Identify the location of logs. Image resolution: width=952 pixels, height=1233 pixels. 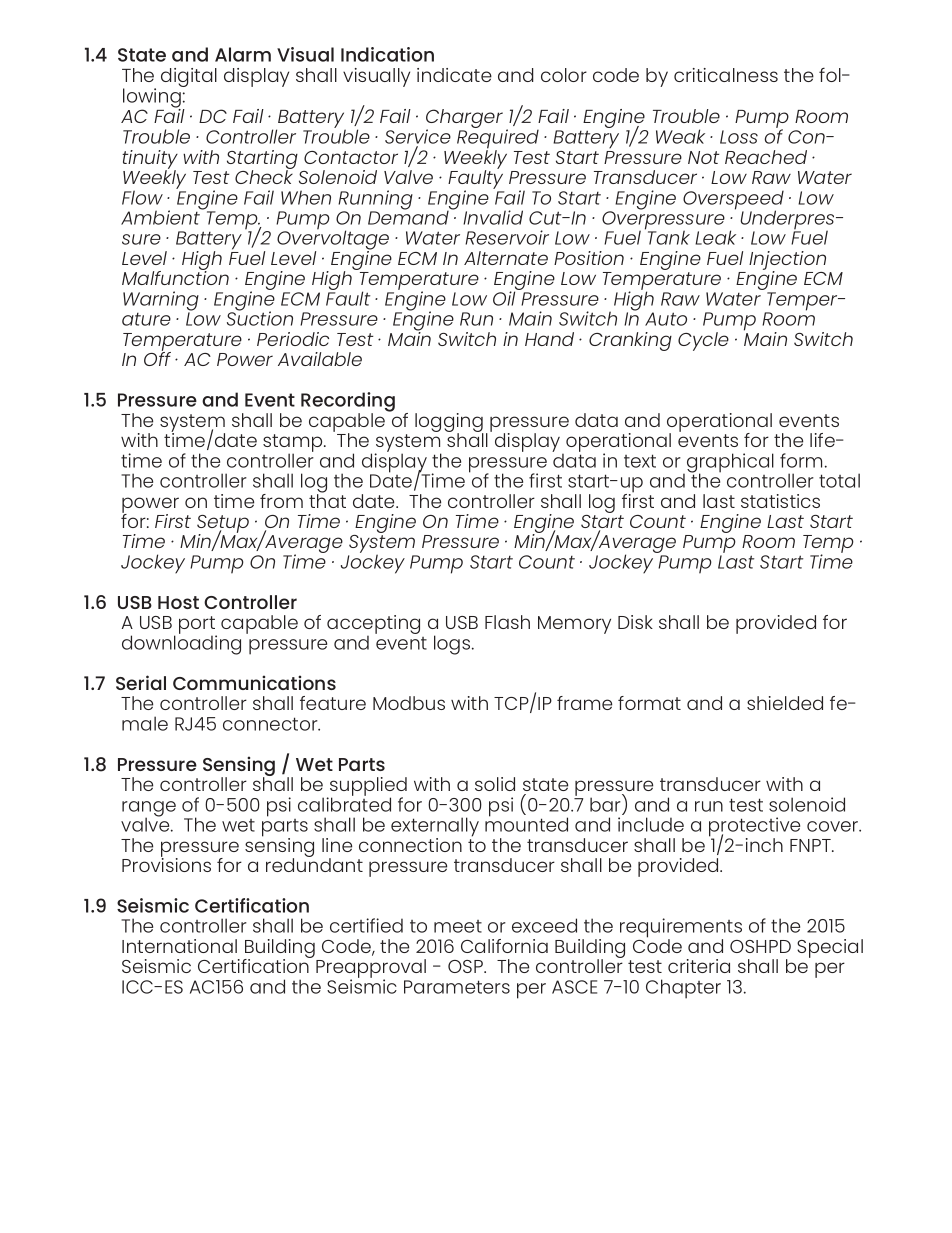
(453, 645).
